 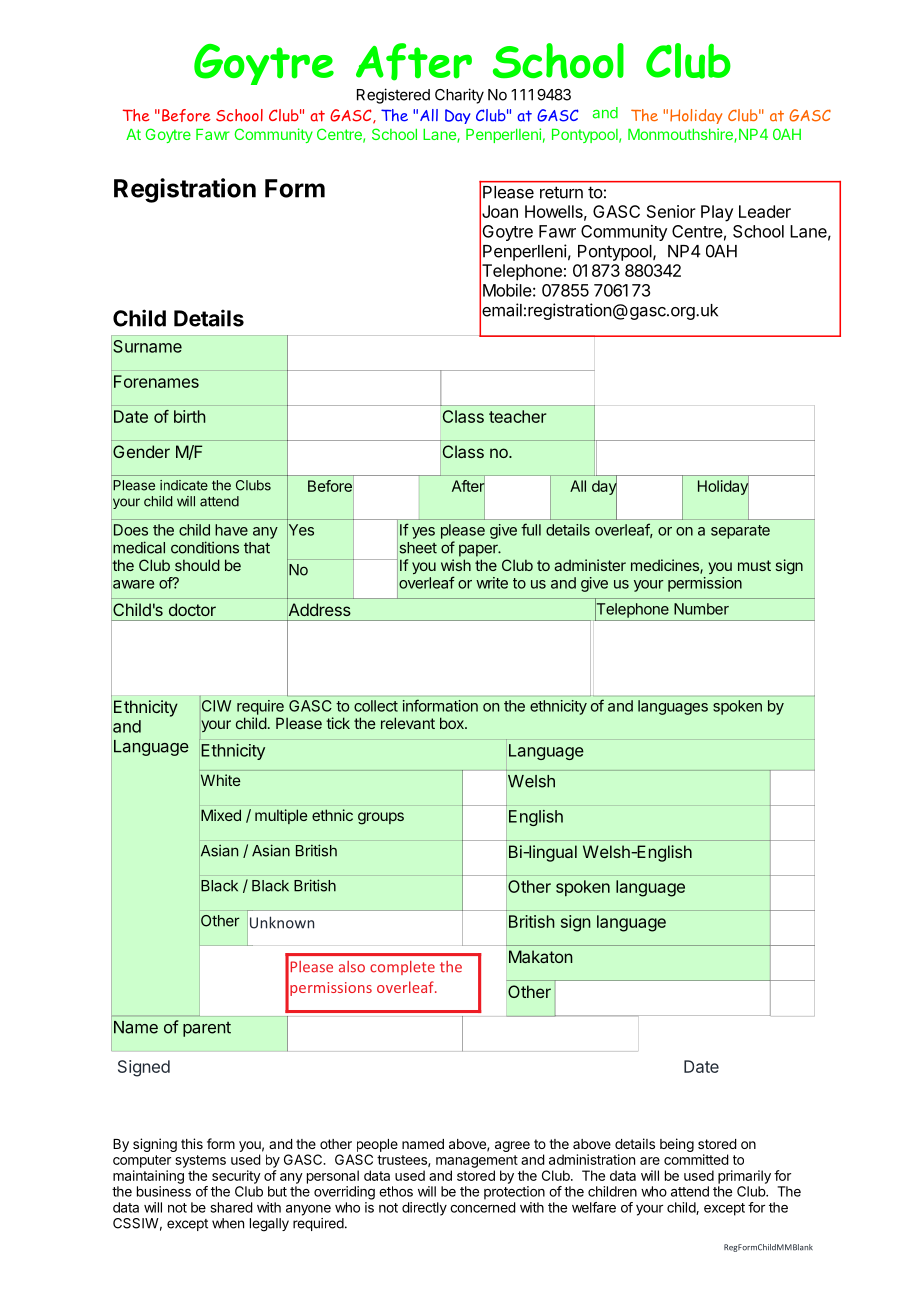 What do you see at coordinates (232, 1207) in the page?
I see `shared` at bounding box center [232, 1207].
